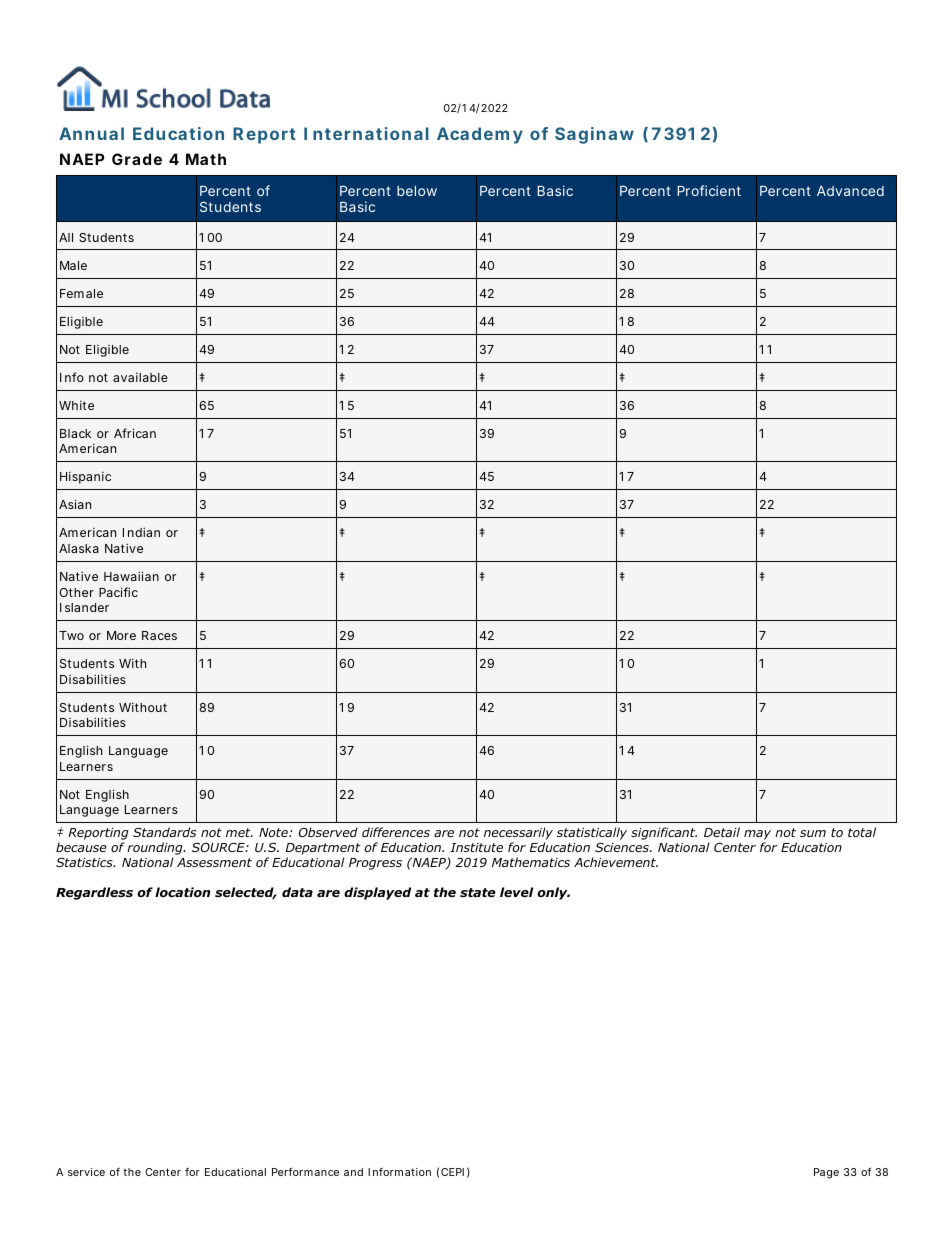 The image size is (952, 1233). I want to click on differences, so click(396, 832).
